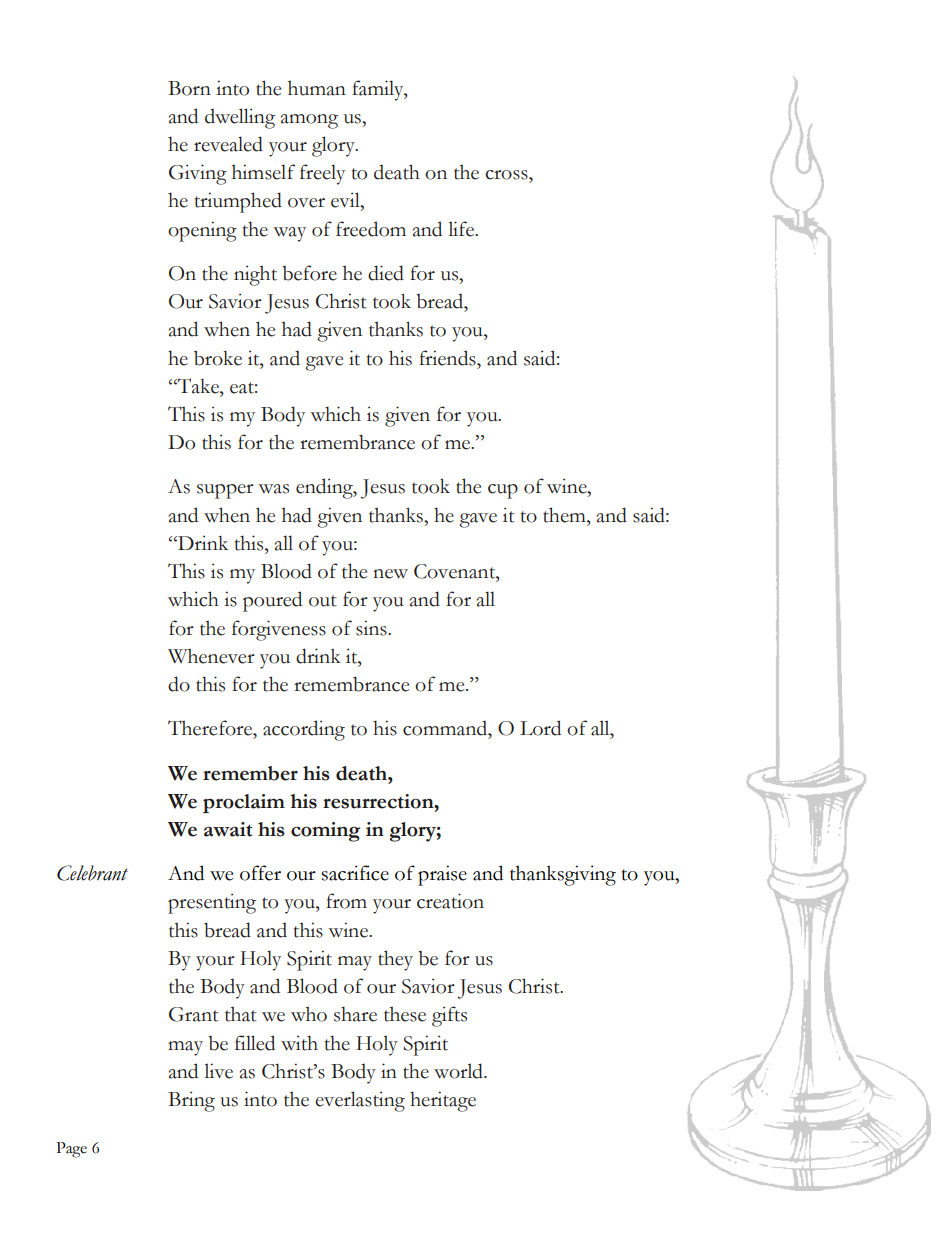 The height and width of the page is (1233, 952). Describe the element at coordinates (211, 728) in the page. I see `Therefore` at that location.
